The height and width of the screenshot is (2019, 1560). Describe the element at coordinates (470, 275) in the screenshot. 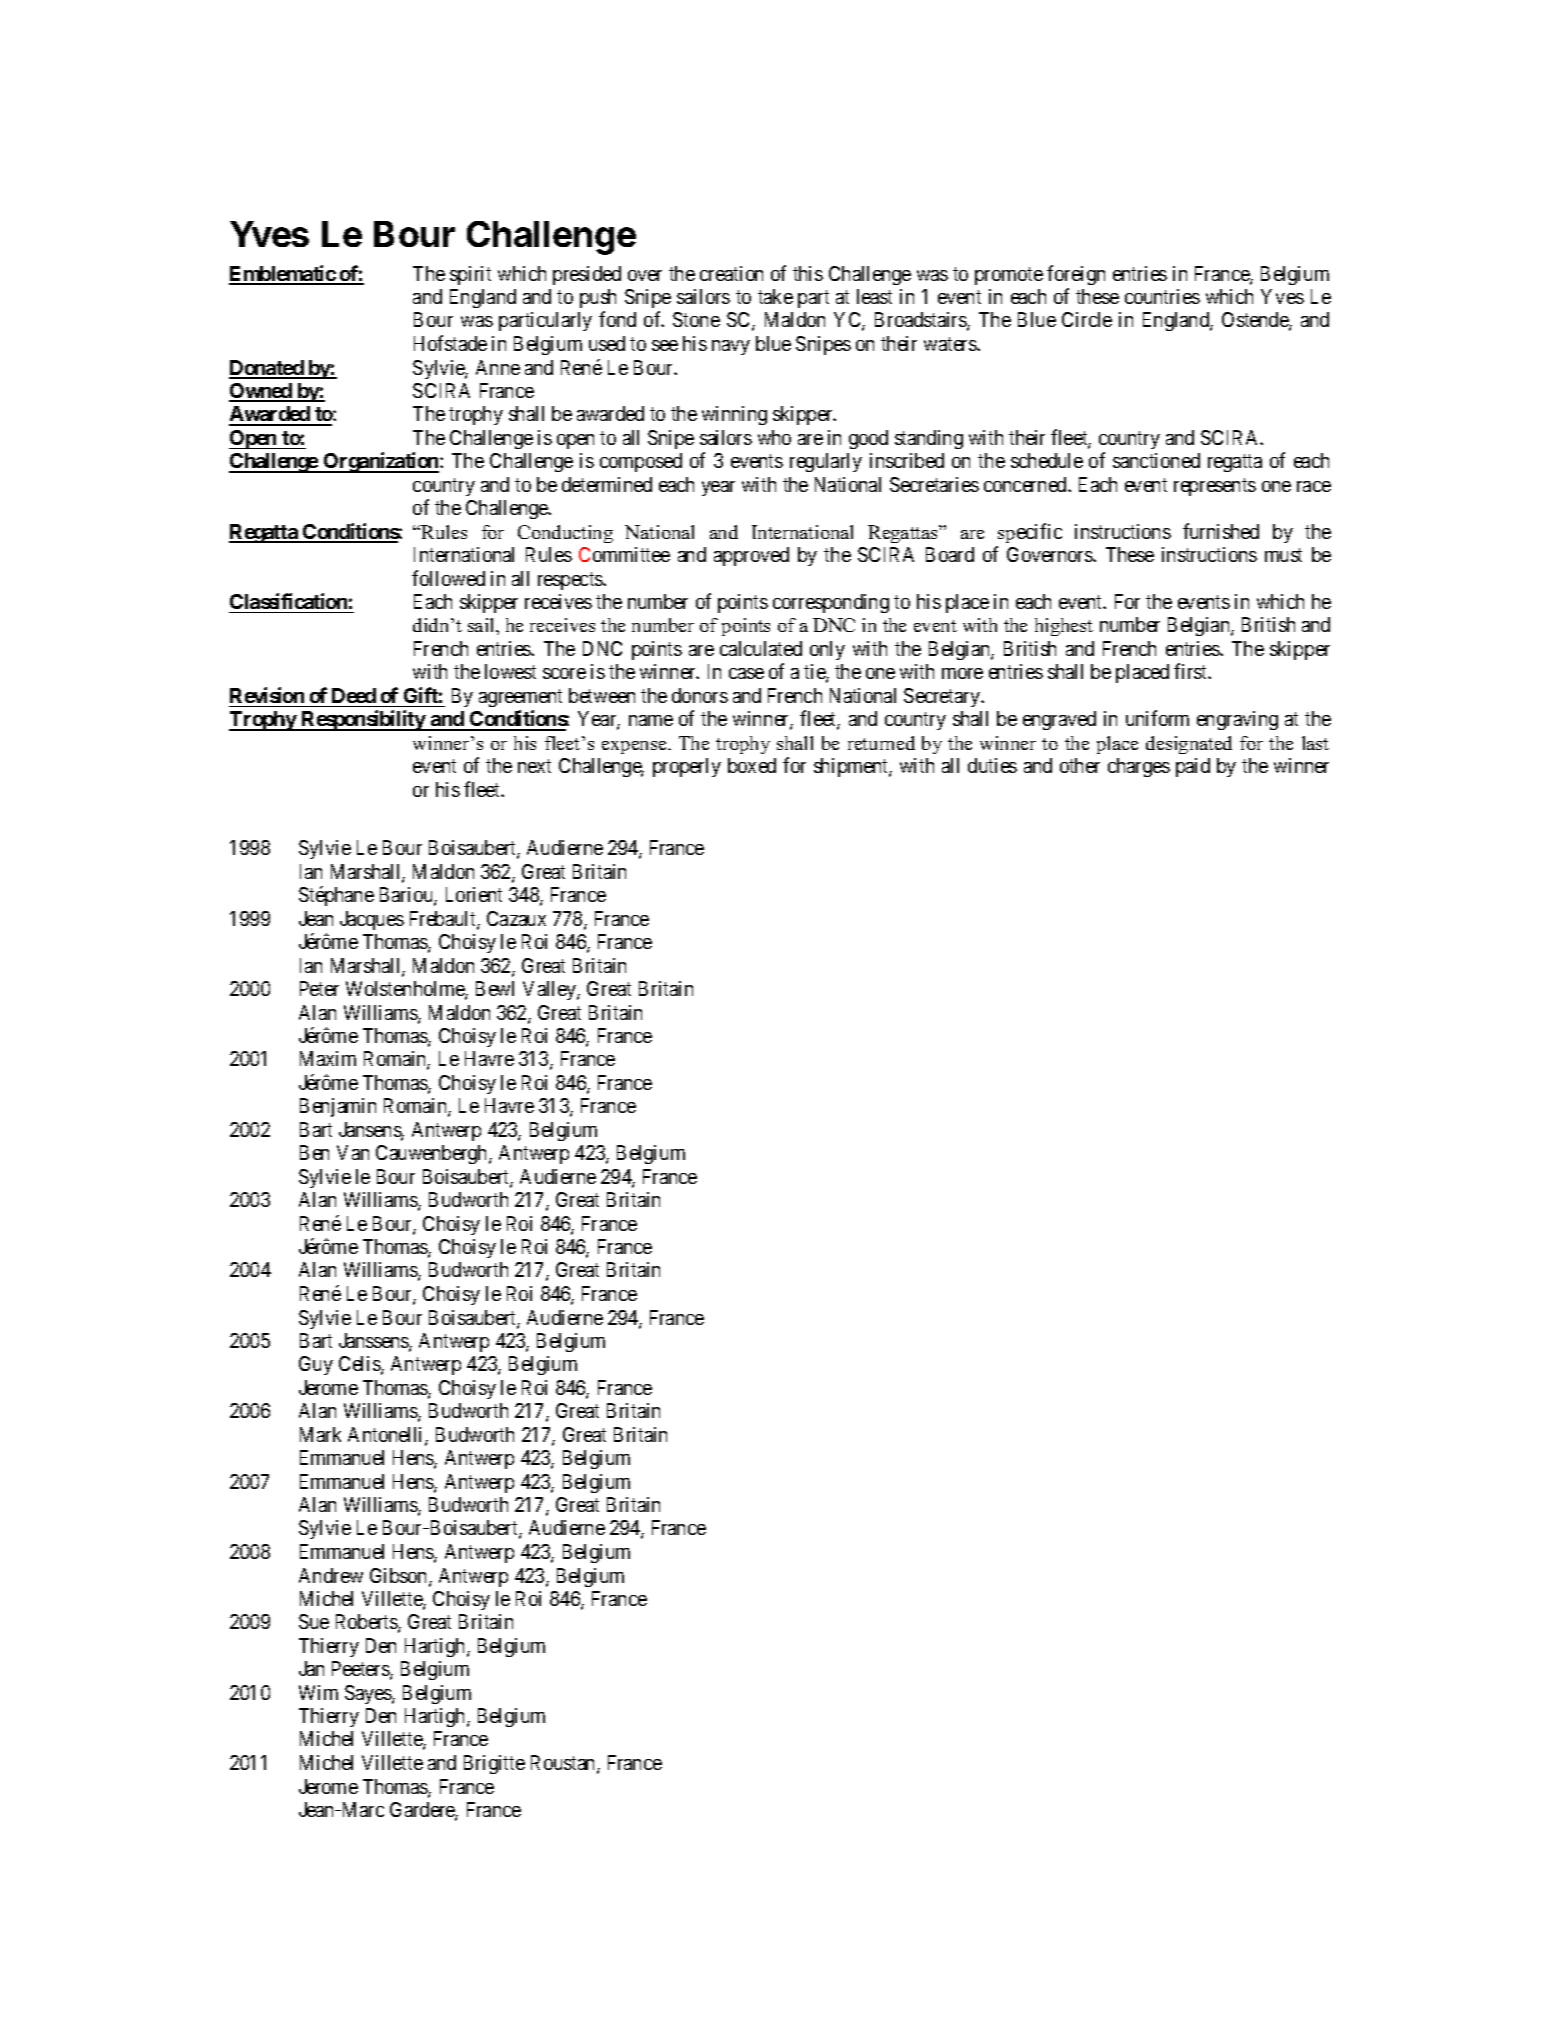

I see `spirit` at that location.
